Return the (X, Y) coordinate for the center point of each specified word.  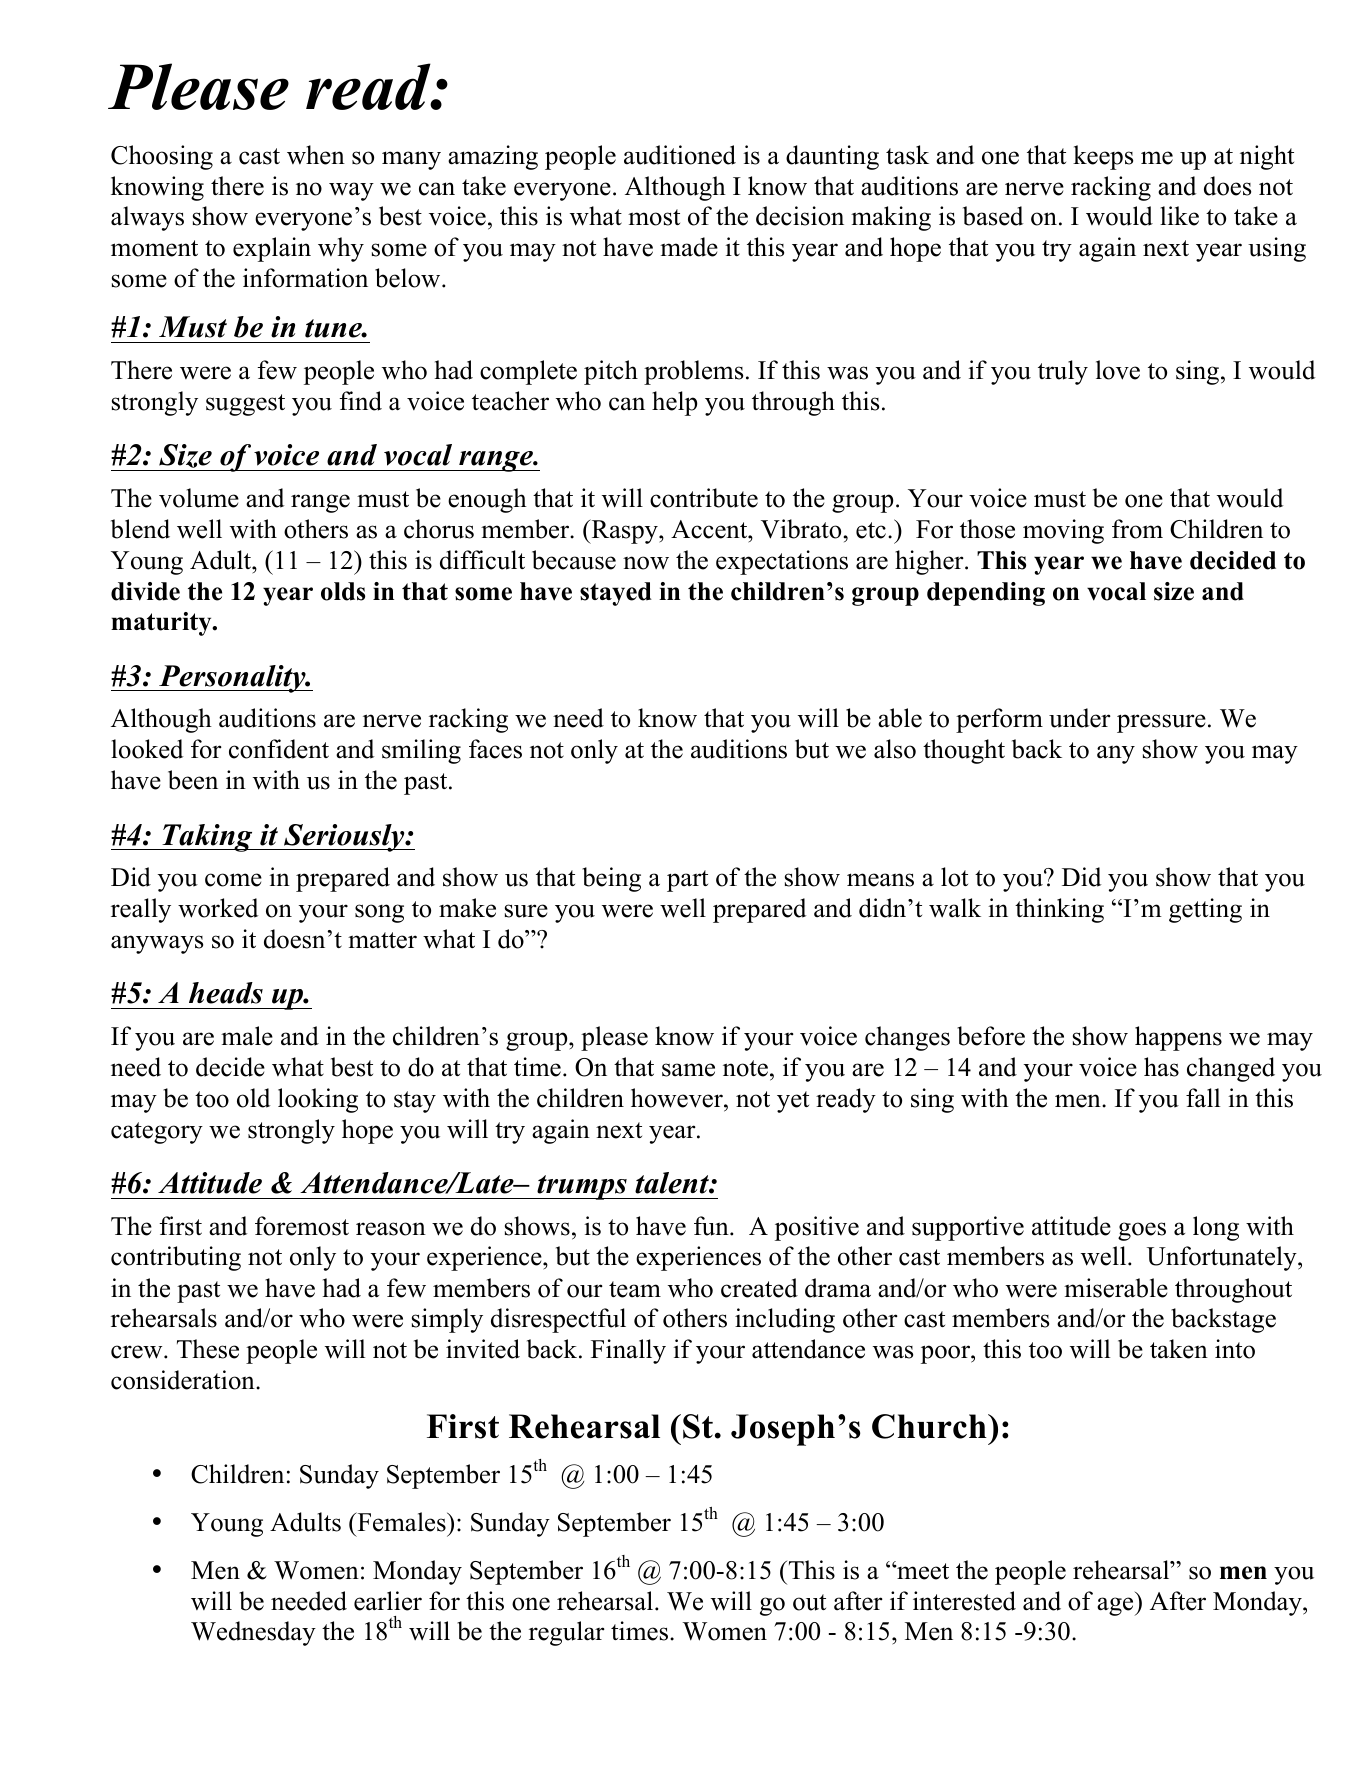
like (1179, 216)
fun (712, 1226)
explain (272, 249)
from (1137, 529)
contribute (704, 498)
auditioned (680, 155)
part (687, 881)
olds (343, 591)
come (233, 880)
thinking (1059, 910)
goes (1142, 1231)
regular (567, 1633)
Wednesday (253, 1633)
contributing (176, 1258)
